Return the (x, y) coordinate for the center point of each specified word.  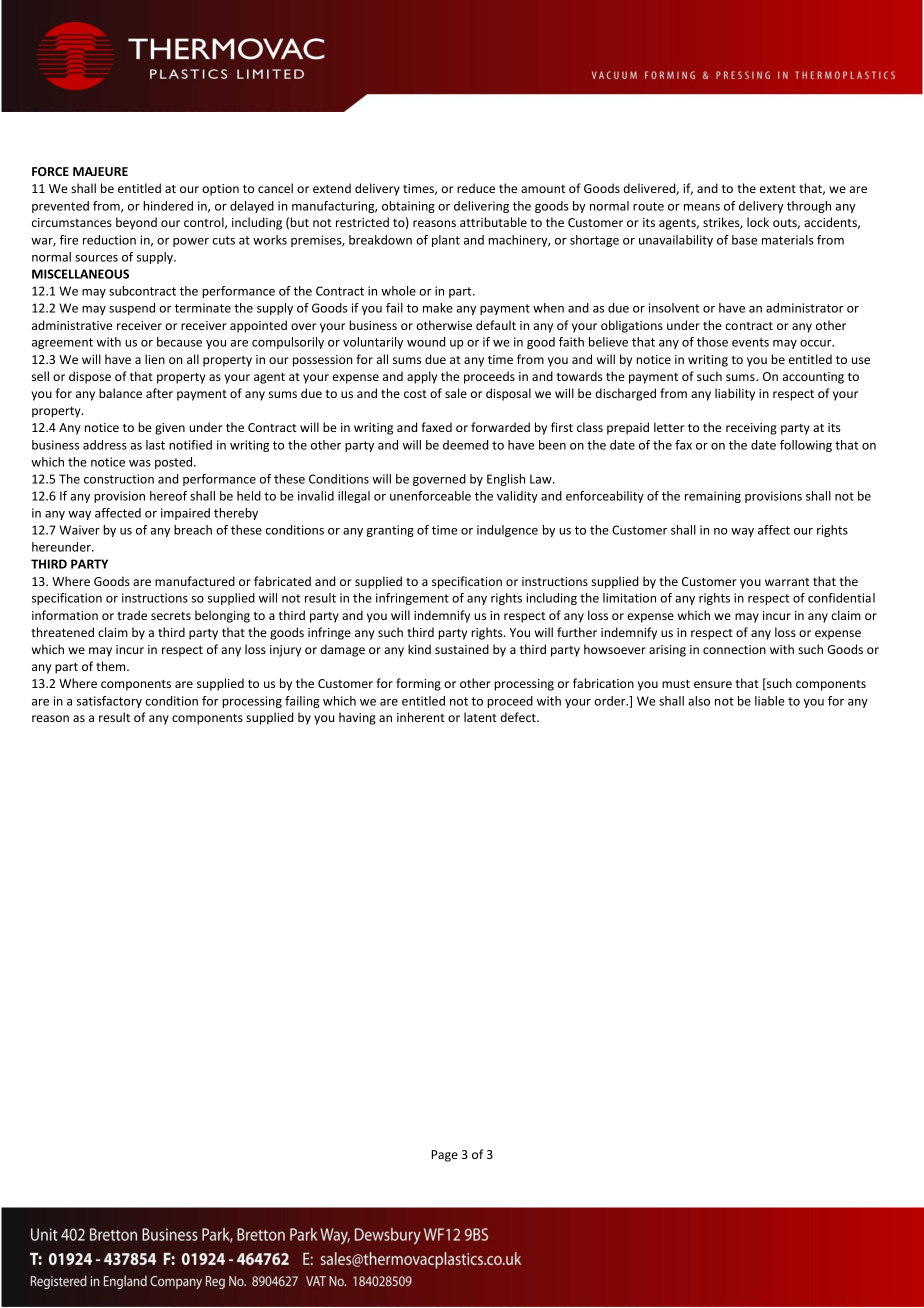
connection (734, 649)
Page (444, 1156)
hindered (168, 206)
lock (758, 222)
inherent (421, 717)
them (112, 666)
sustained (462, 649)
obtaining (408, 207)
